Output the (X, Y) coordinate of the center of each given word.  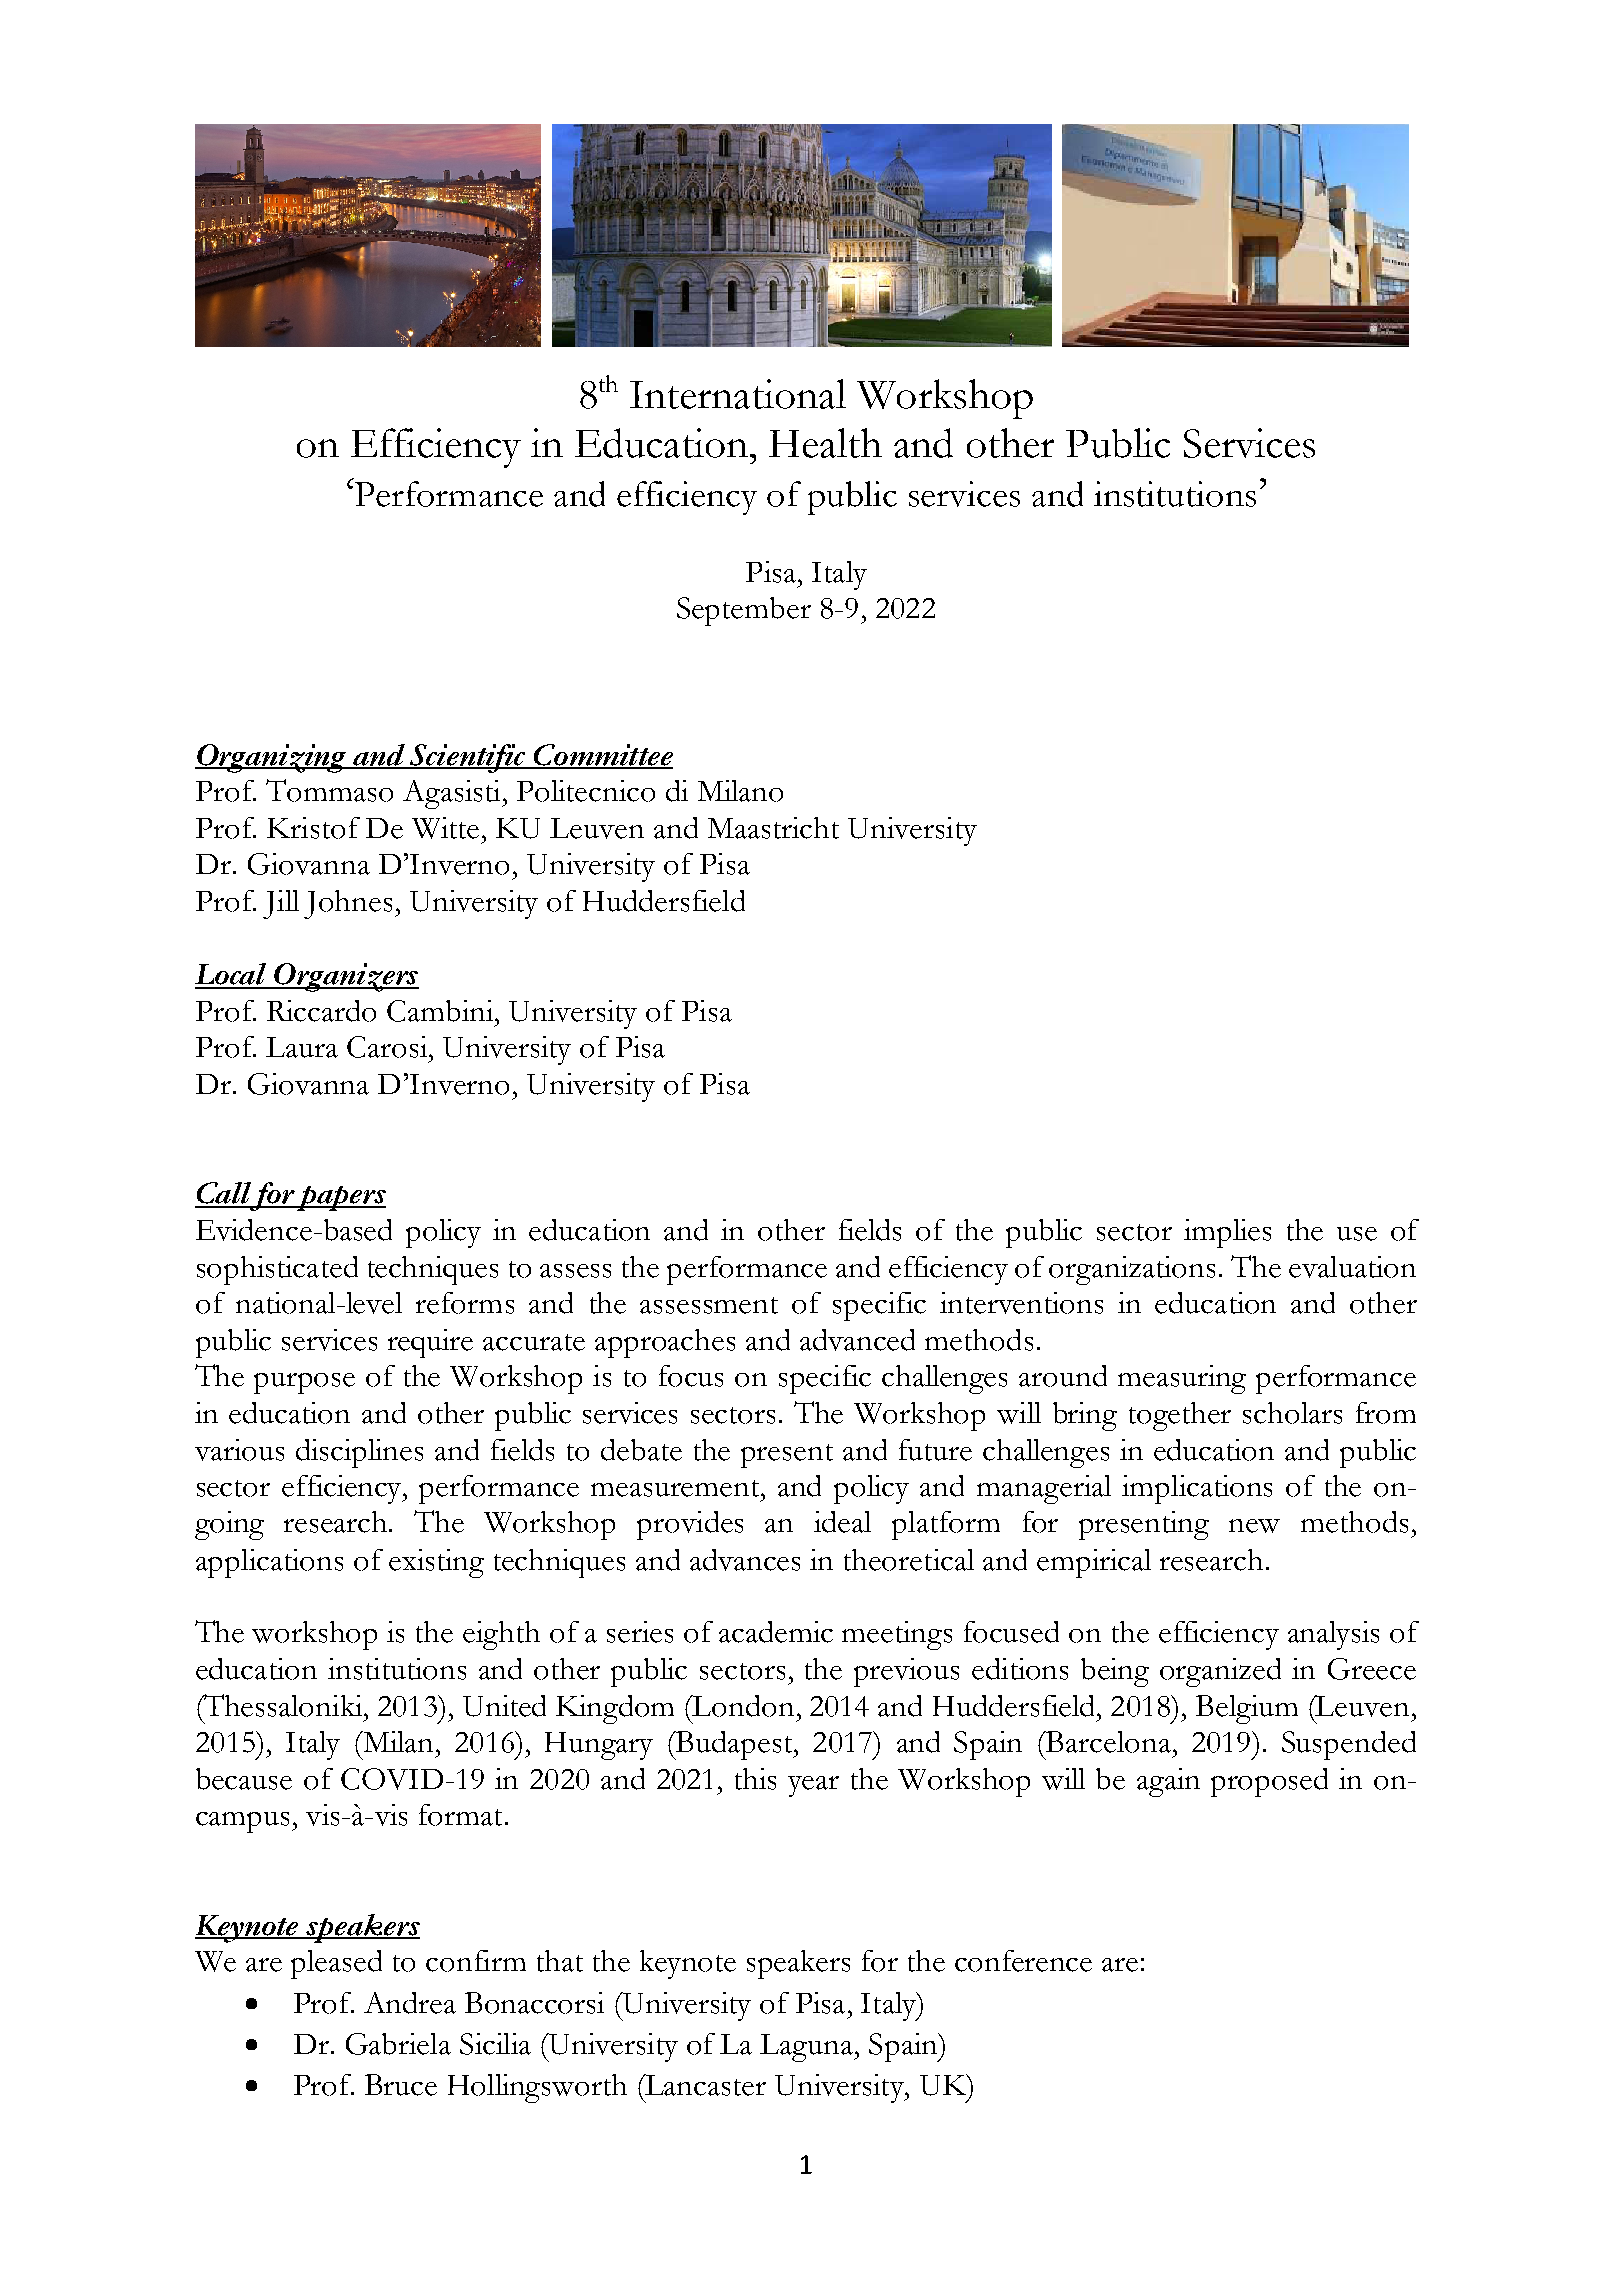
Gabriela (398, 2044)
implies (1227, 1233)
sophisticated (277, 1270)
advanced (857, 1340)
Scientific (468, 758)
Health (825, 443)
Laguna (808, 2048)
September (744, 611)
